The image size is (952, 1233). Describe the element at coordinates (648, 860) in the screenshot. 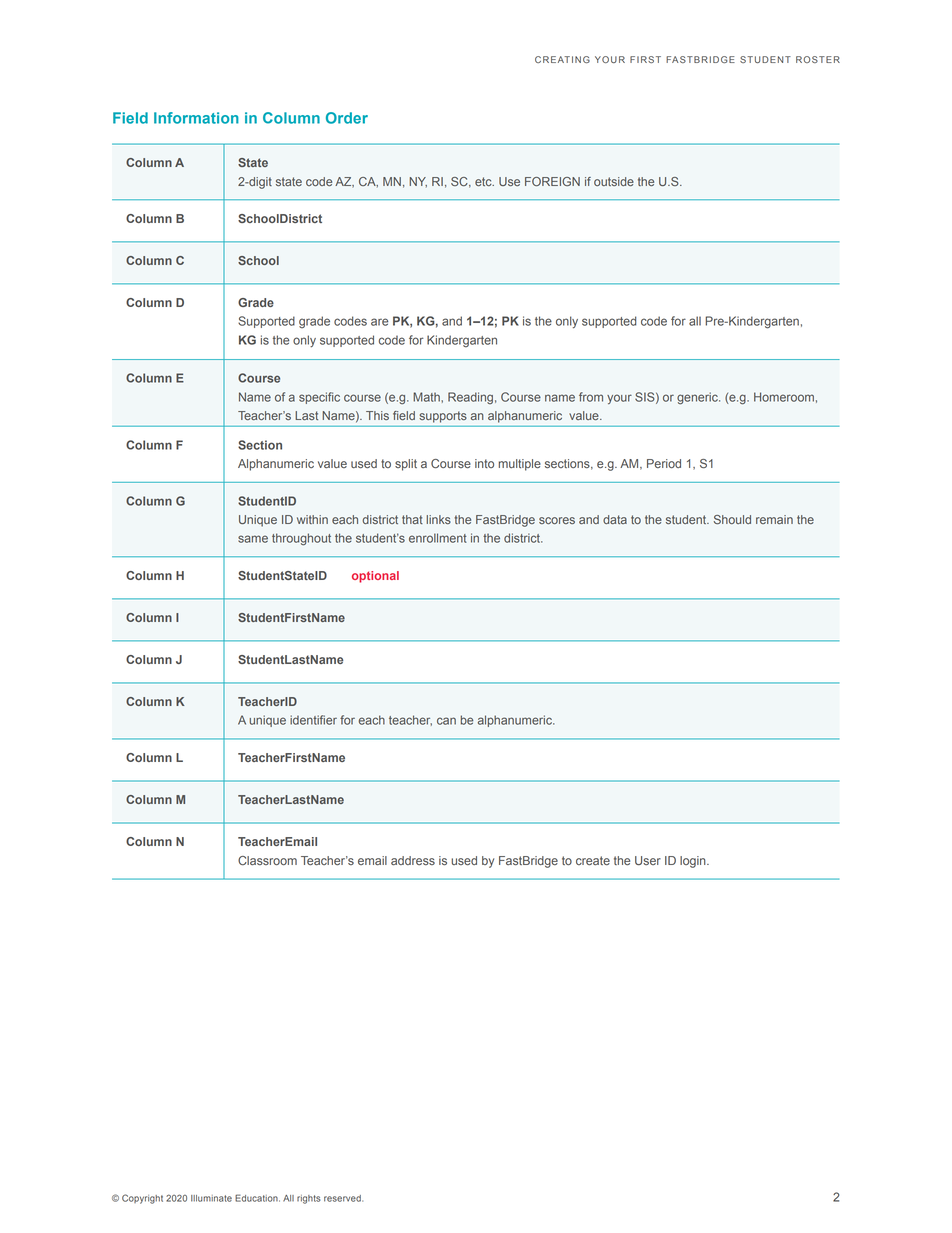

I see `User` at that location.
